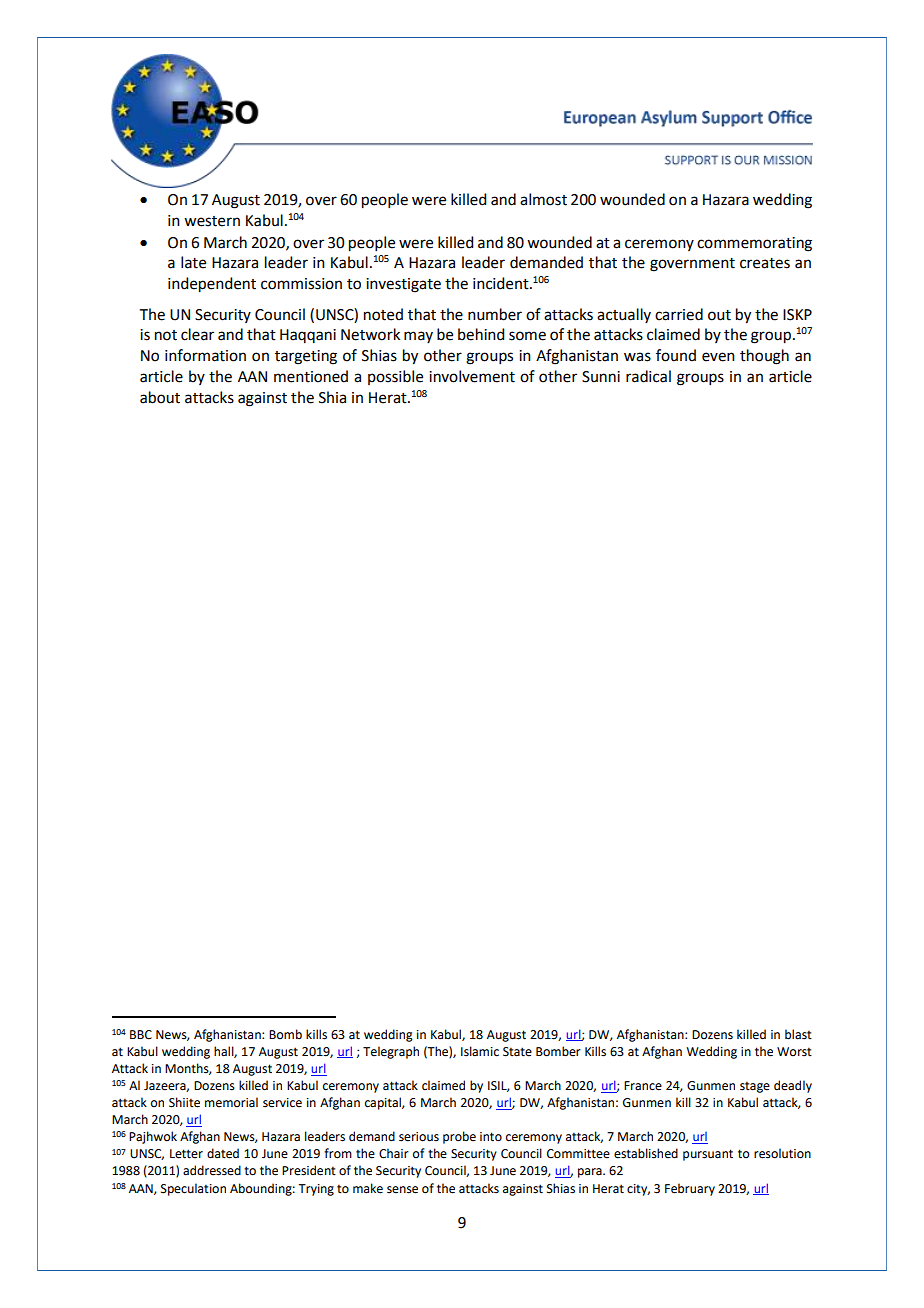 This page has width=924, height=1308. I want to click on almost, so click(543, 199).
